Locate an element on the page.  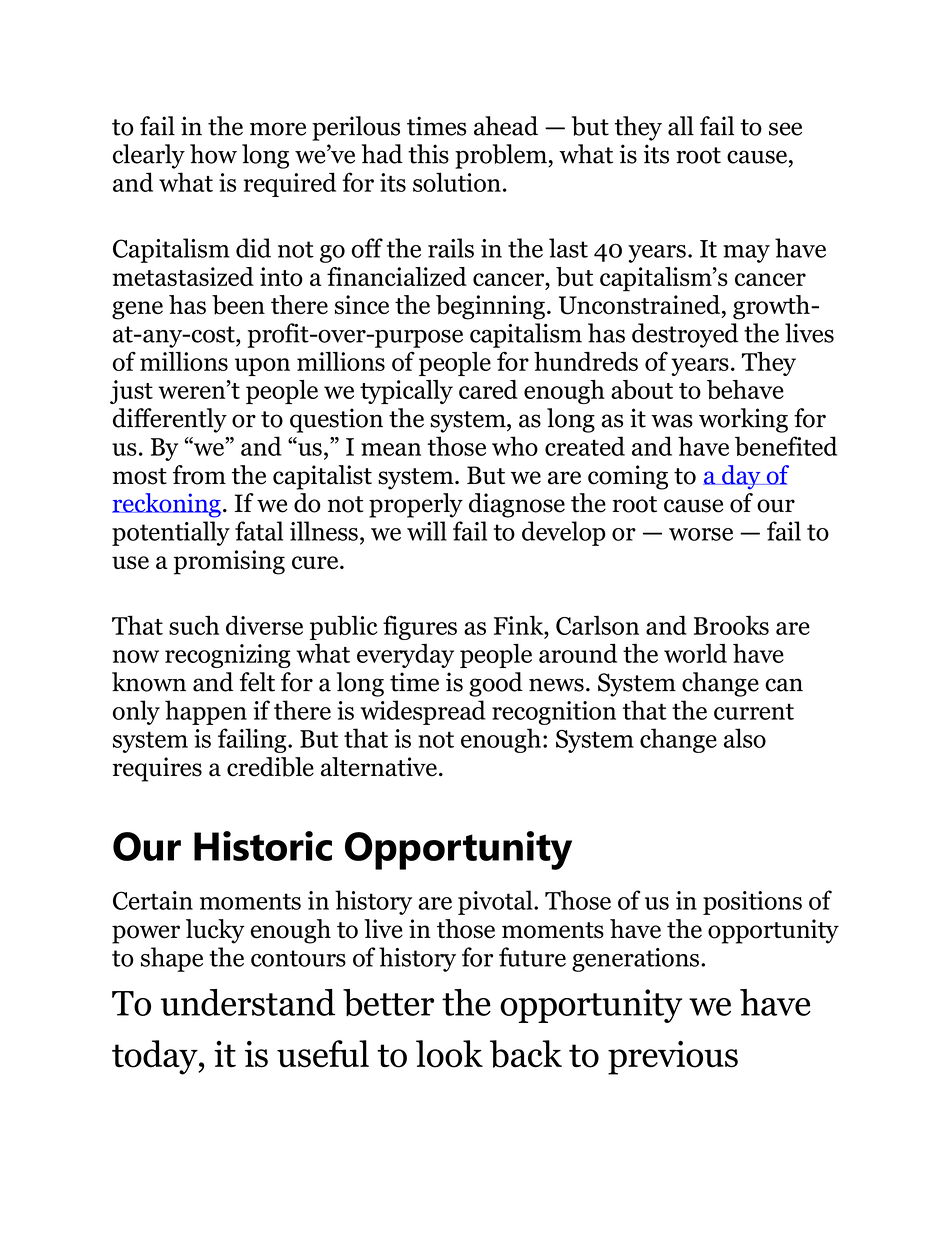
how is located at coordinates (213, 154).
